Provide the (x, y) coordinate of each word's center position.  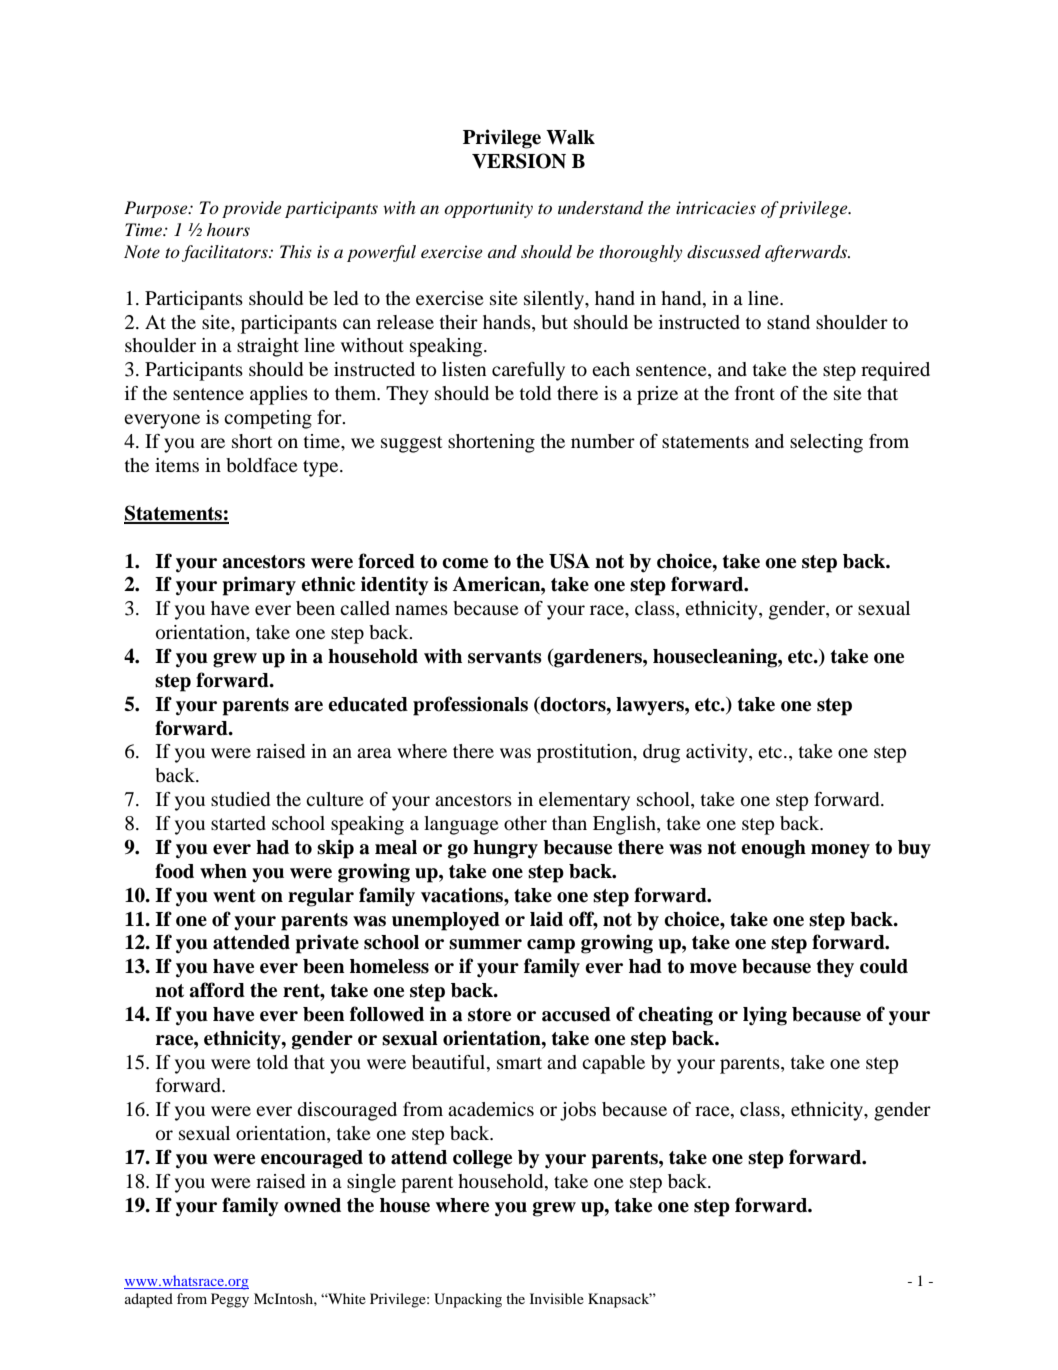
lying (765, 1016)
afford (217, 990)
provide (252, 209)
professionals (470, 706)
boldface (262, 465)
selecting (826, 443)
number (603, 441)
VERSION (519, 161)
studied (240, 799)
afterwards (807, 253)
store (489, 1015)
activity (718, 753)
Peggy (230, 1300)
